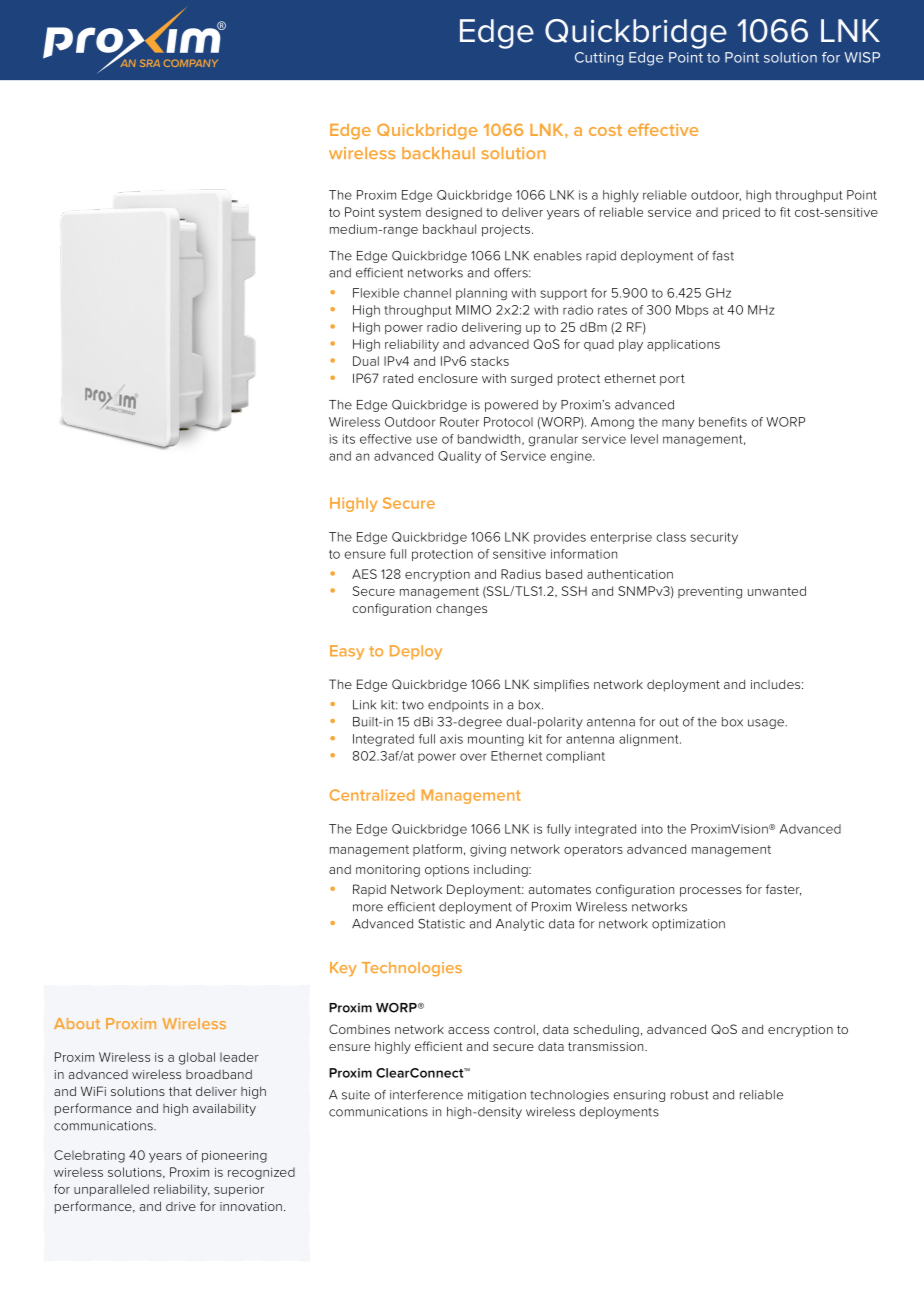 This screenshot has width=924, height=1308. Describe the element at coordinates (400, 214) in the screenshot. I see `system` at that location.
